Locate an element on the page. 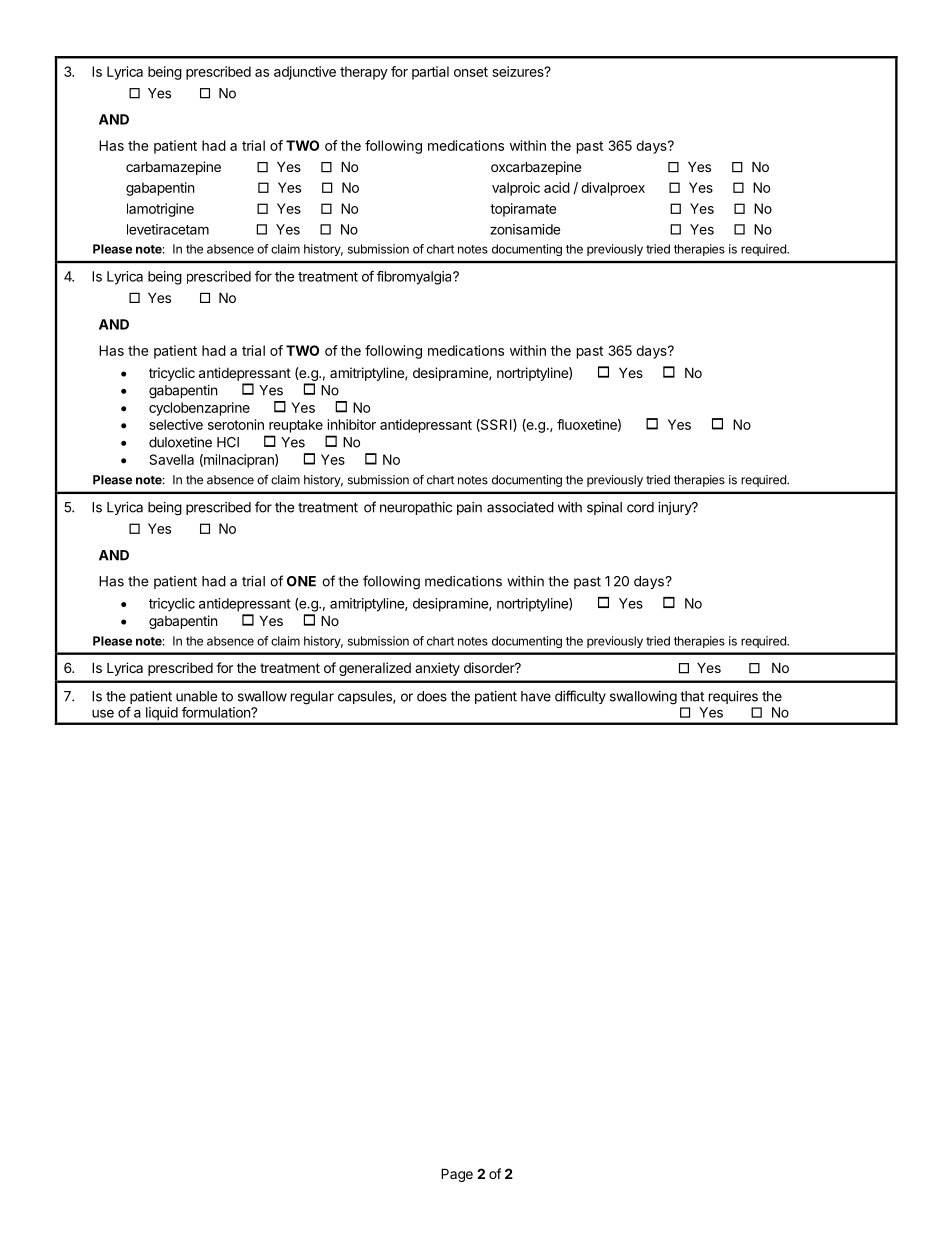 This page has height=1233, width=952. partial is located at coordinates (430, 73).
